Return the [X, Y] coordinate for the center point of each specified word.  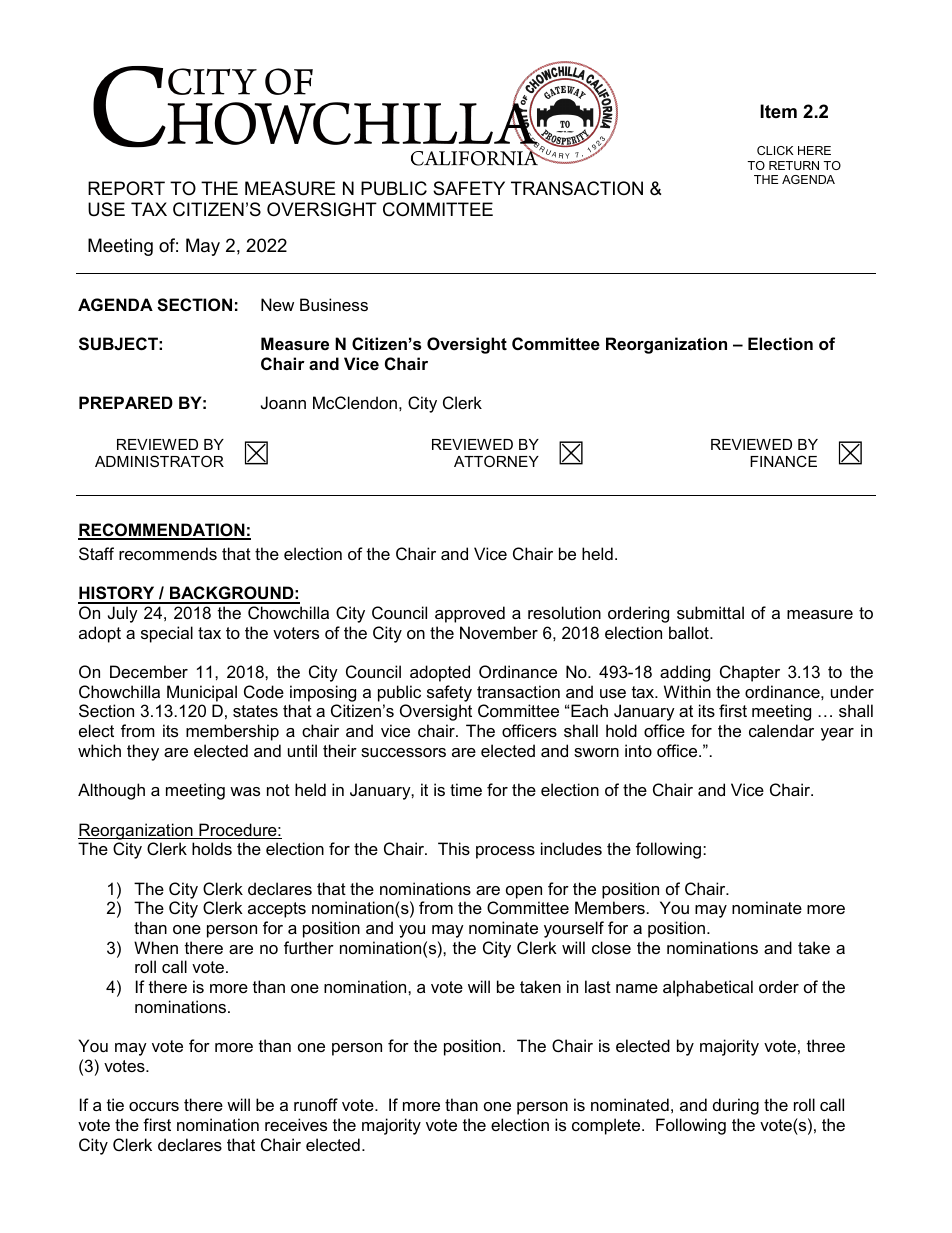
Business [334, 304]
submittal [710, 612]
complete [607, 1126]
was [245, 791]
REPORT [126, 188]
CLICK [775, 150]
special [167, 634]
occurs [154, 1106]
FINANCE [783, 461]
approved [470, 614]
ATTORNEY [496, 461]
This [454, 848]
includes [571, 848]
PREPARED [126, 402]
